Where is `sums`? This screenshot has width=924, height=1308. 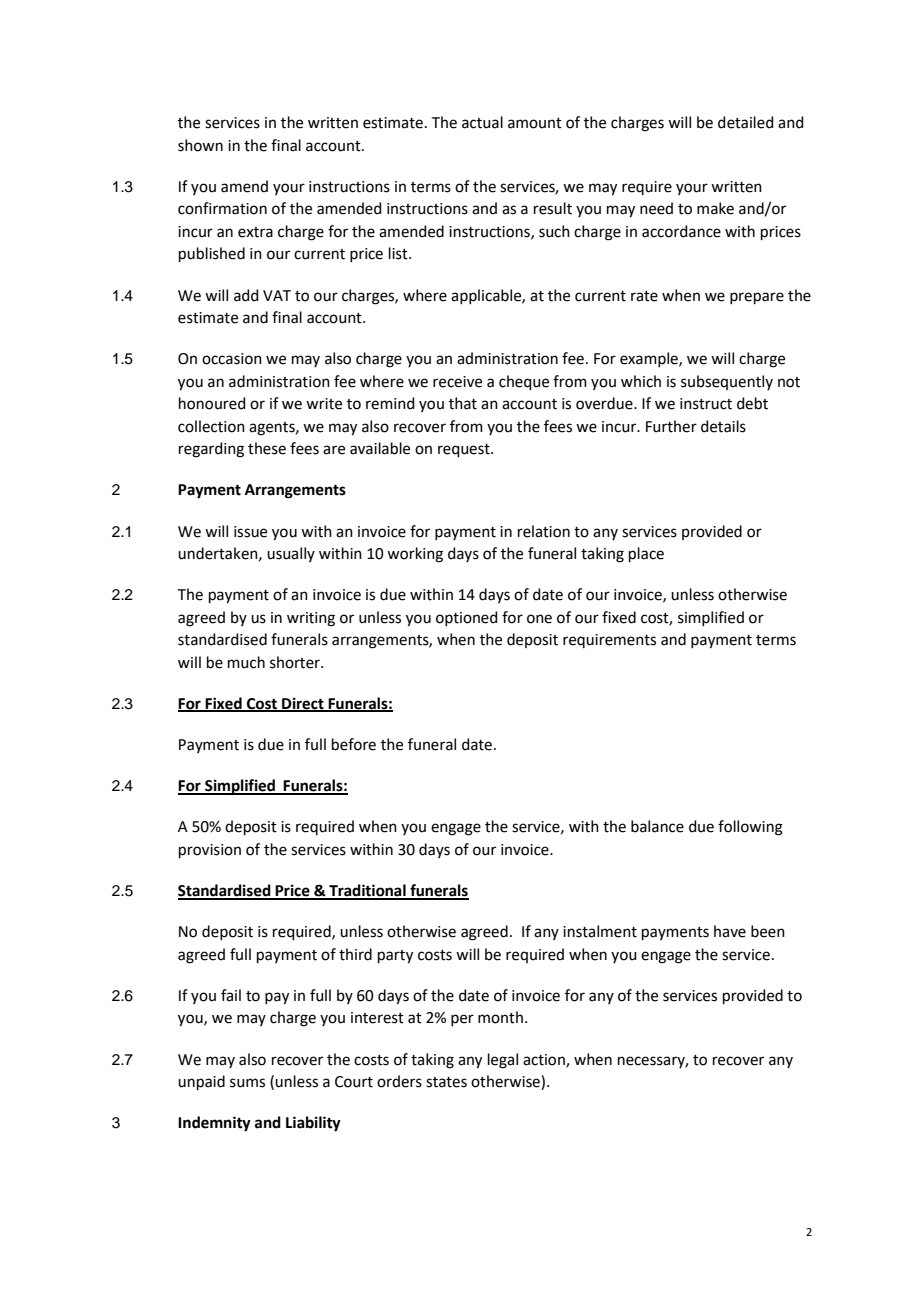
sums is located at coordinates (247, 1083).
